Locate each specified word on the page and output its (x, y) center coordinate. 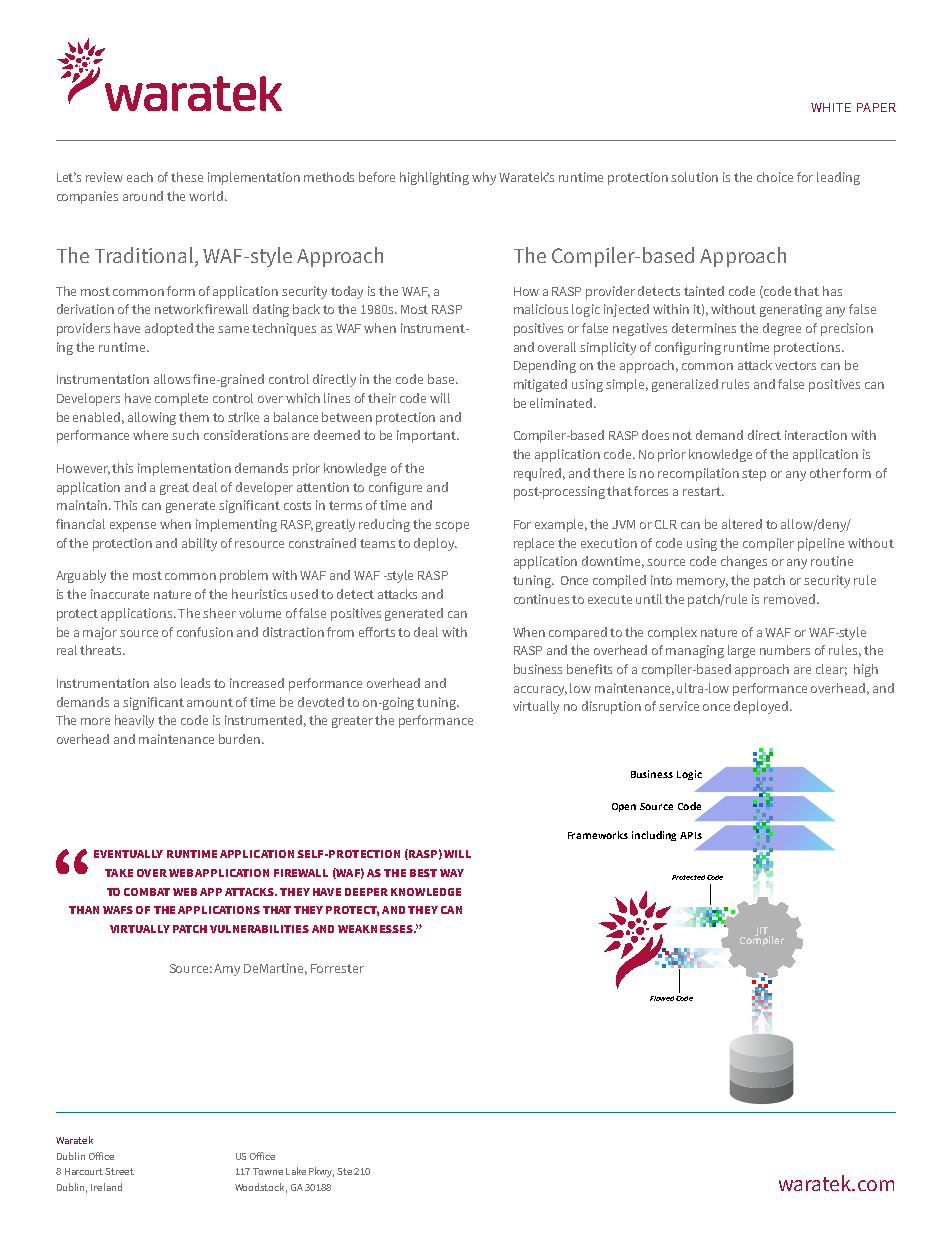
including (654, 836)
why (484, 178)
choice (775, 177)
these (187, 177)
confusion (205, 632)
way (452, 873)
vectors (795, 365)
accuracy (540, 691)
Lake (296, 1171)
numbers (785, 650)
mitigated (540, 385)
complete (181, 399)
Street (119, 1171)
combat (147, 892)
